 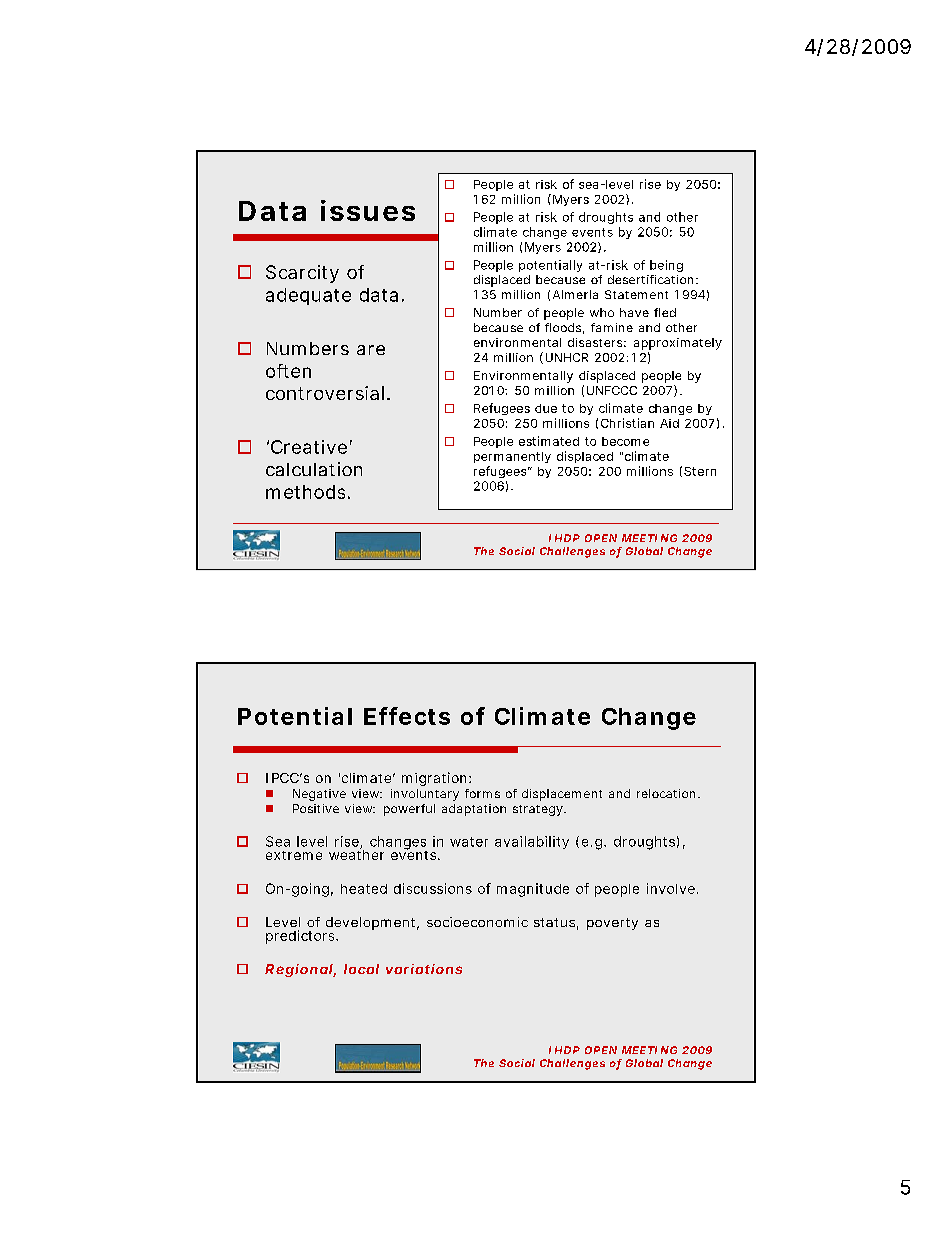 I want to click on forms, so click(x=482, y=793).
